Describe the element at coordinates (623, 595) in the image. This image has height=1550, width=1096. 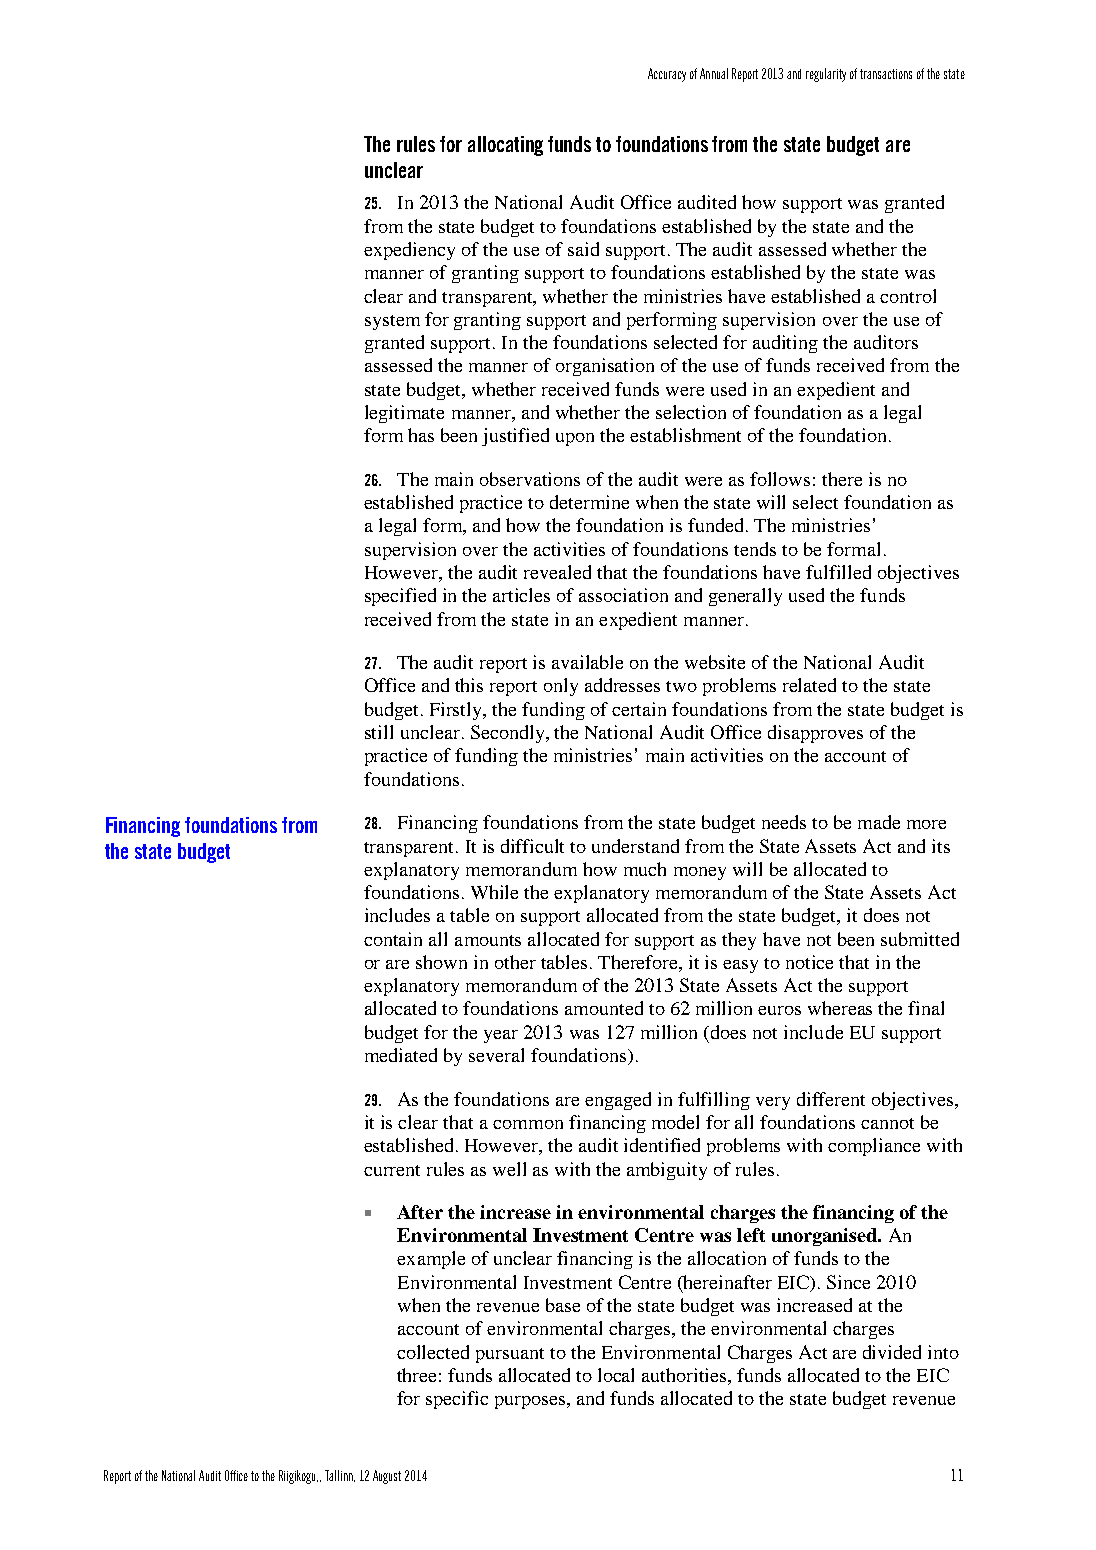
I see `association` at that location.
